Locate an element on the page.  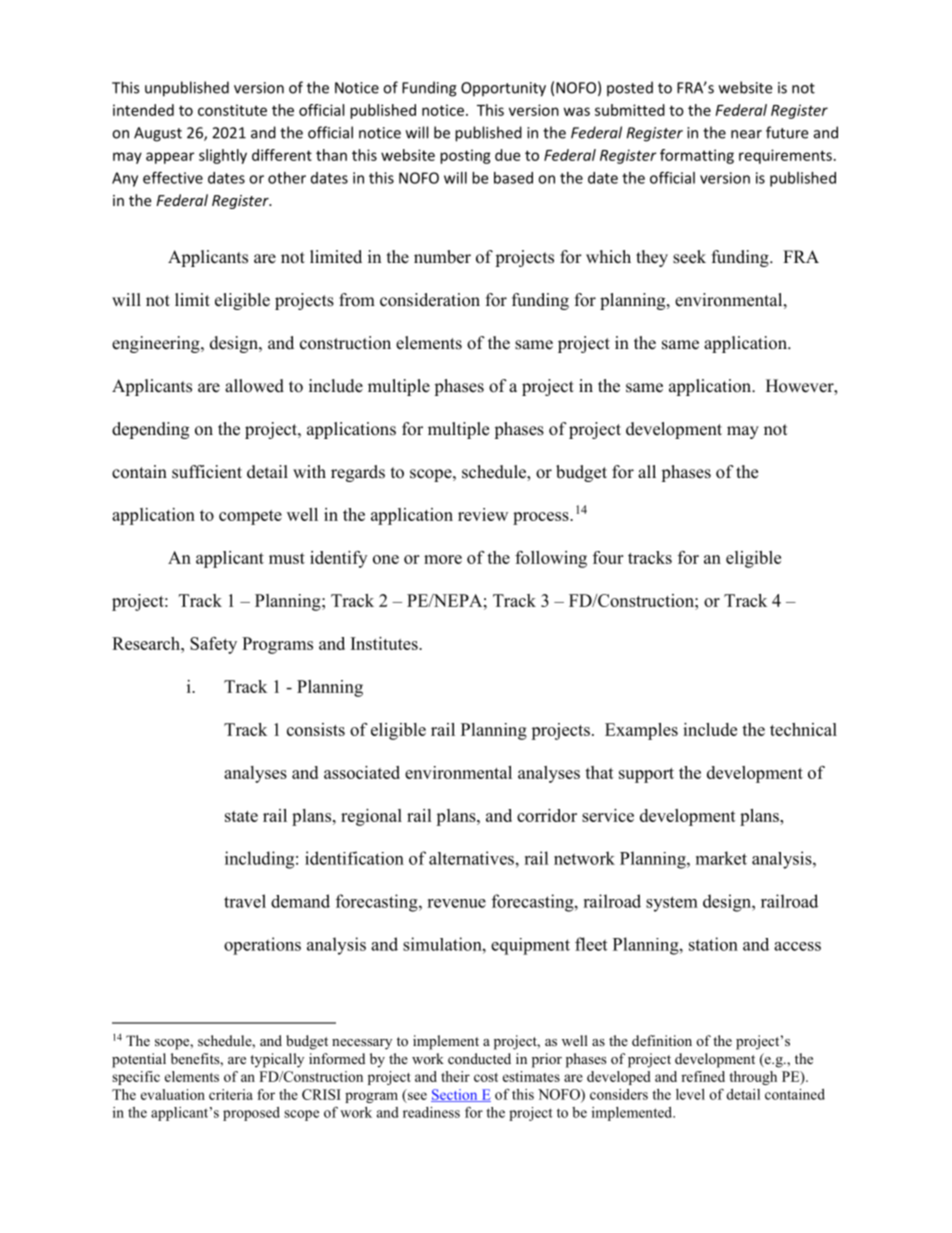
associated is located at coordinates (362, 772).
